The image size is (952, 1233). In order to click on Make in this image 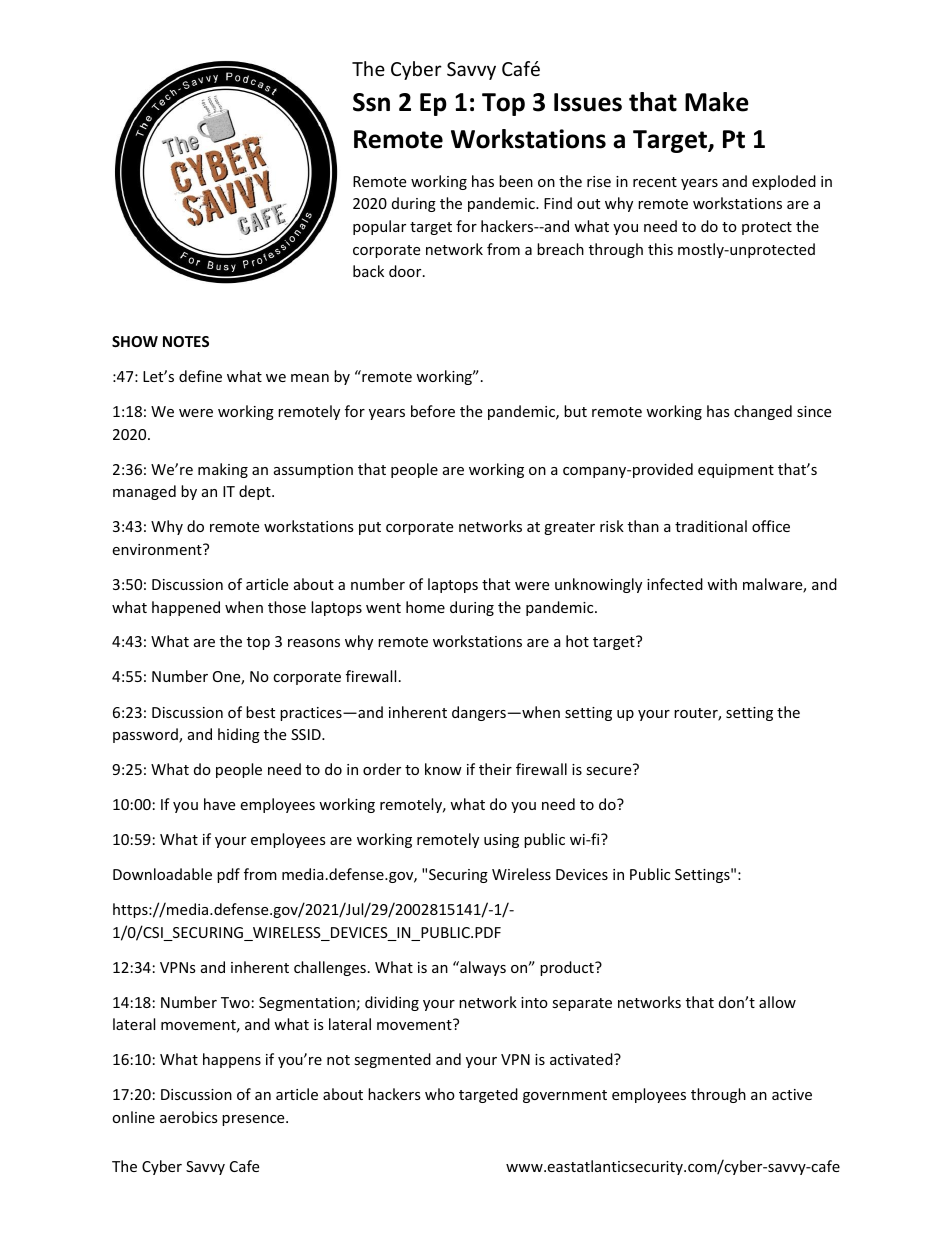, I will do `click(717, 102)`.
